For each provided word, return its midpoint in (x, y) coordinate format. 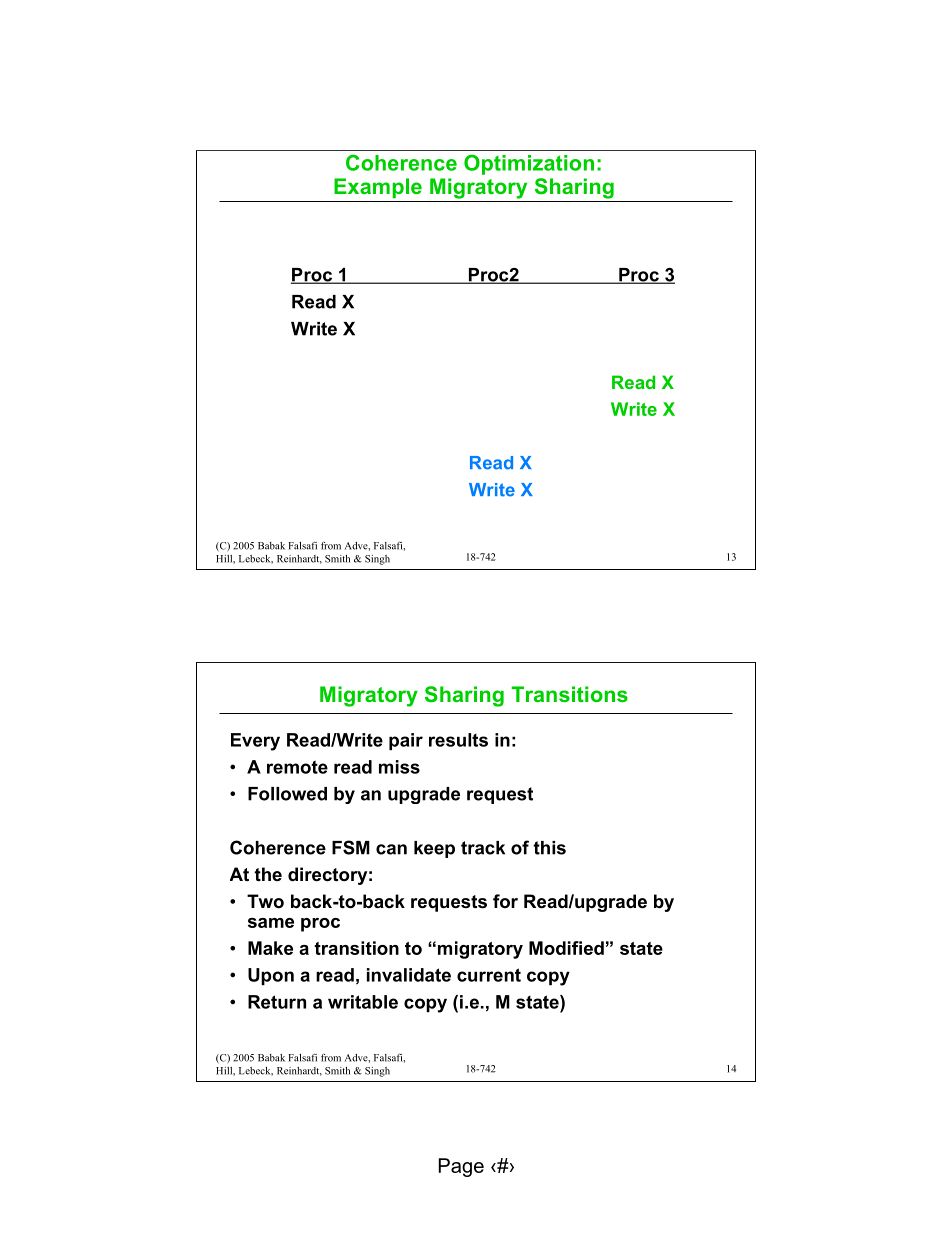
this (549, 848)
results (458, 740)
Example (378, 188)
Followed (287, 794)
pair (406, 741)
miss (399, 767)
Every (255, 742)
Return (277, 1002)
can (391, 849)
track (483, 848)
